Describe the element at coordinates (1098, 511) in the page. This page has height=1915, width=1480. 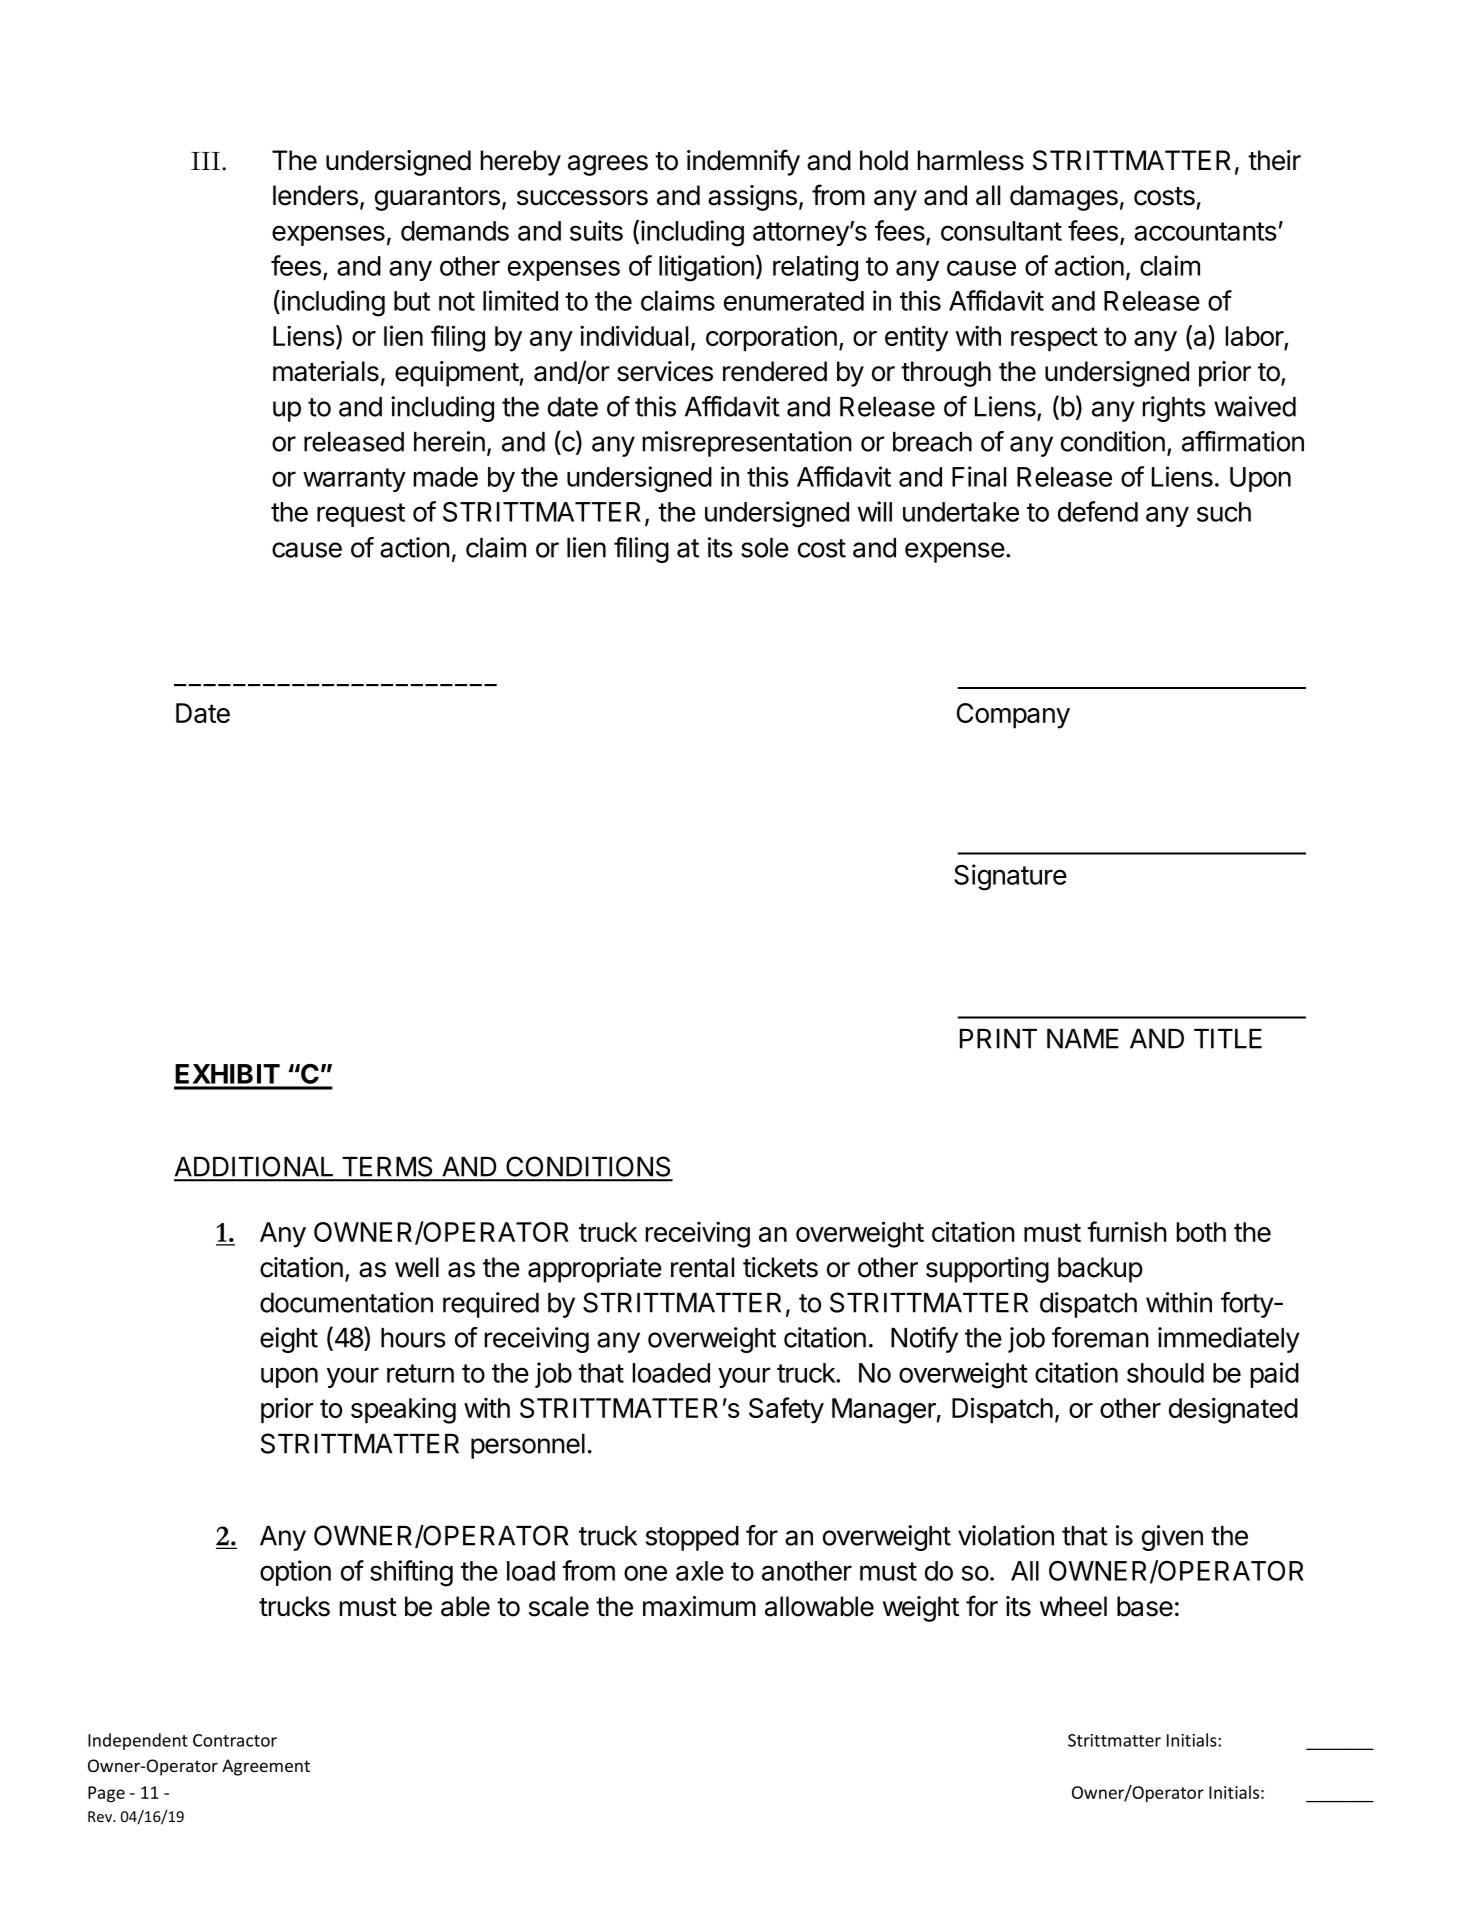
I see `defend` at that location.
